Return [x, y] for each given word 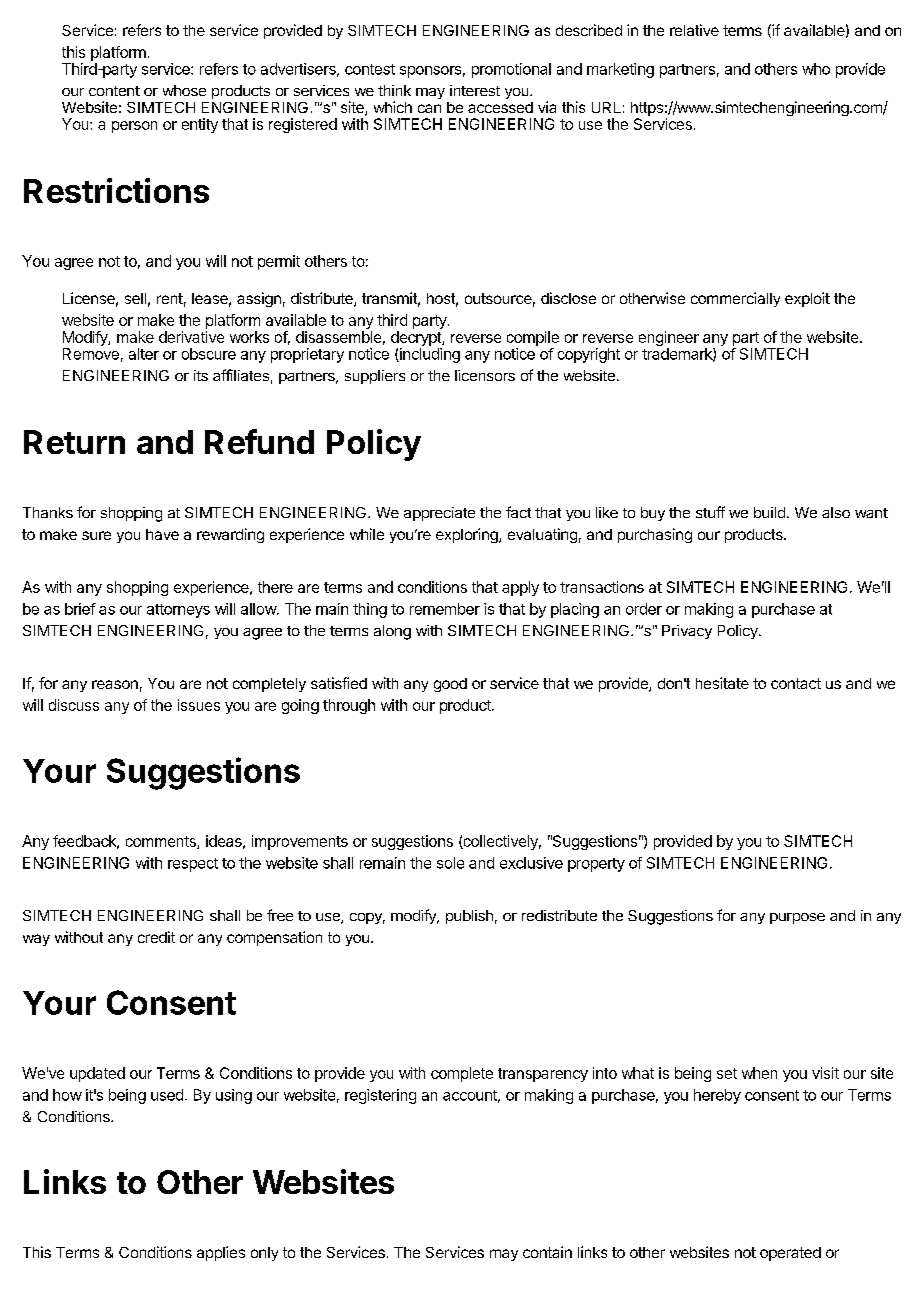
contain [547, 1252]
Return [74, 442]
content [114, 91]
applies [221, 1253]
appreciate [439, 514]
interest [475, 90]
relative [694, 30]
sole [450, 863]
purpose [797, 918]
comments [162, 842]
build [769, 512]
